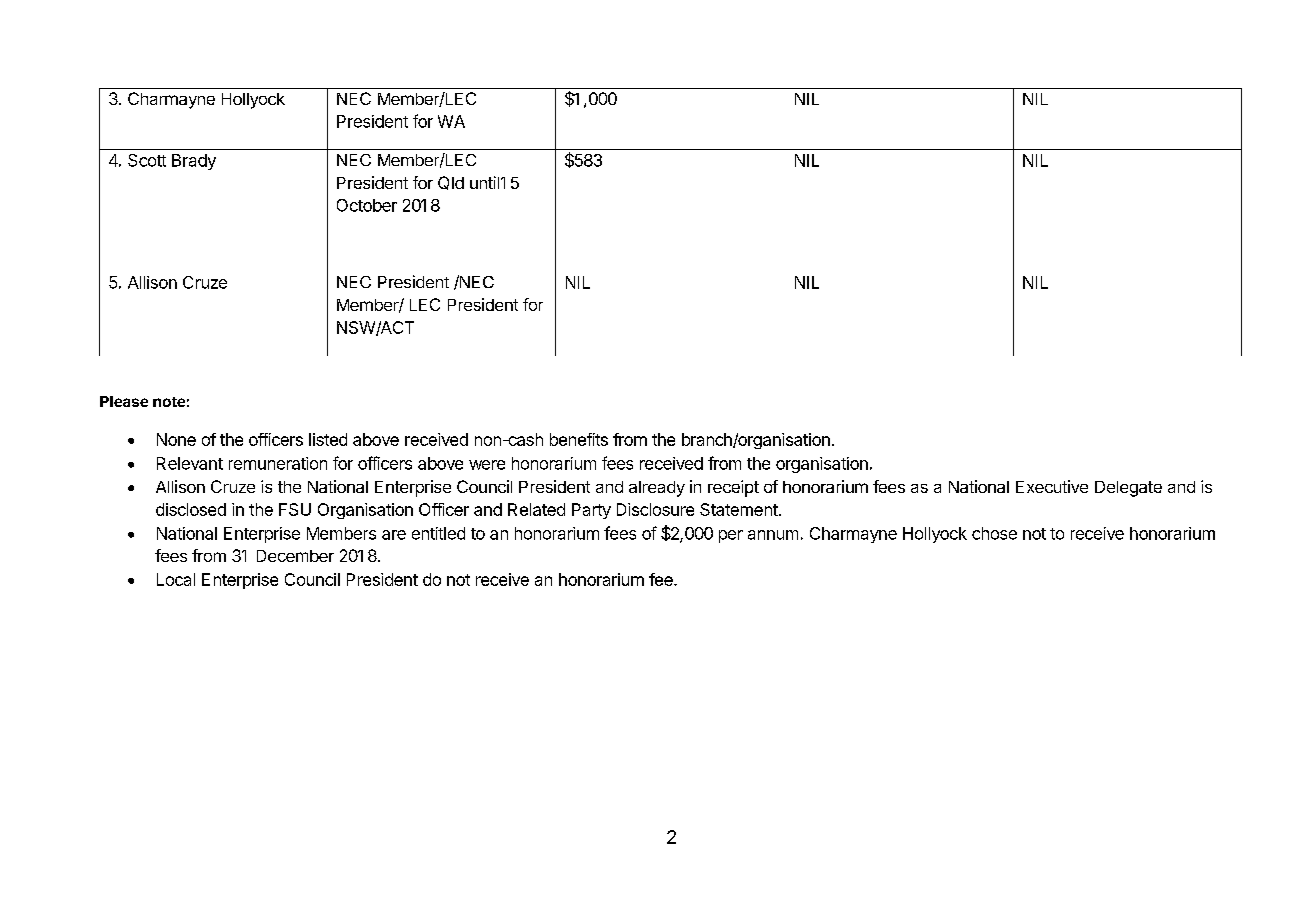  What do you see at coordinates (1128, 489) in the screenshot?
I see `Delegate` at bounding box center [1128, 489].
